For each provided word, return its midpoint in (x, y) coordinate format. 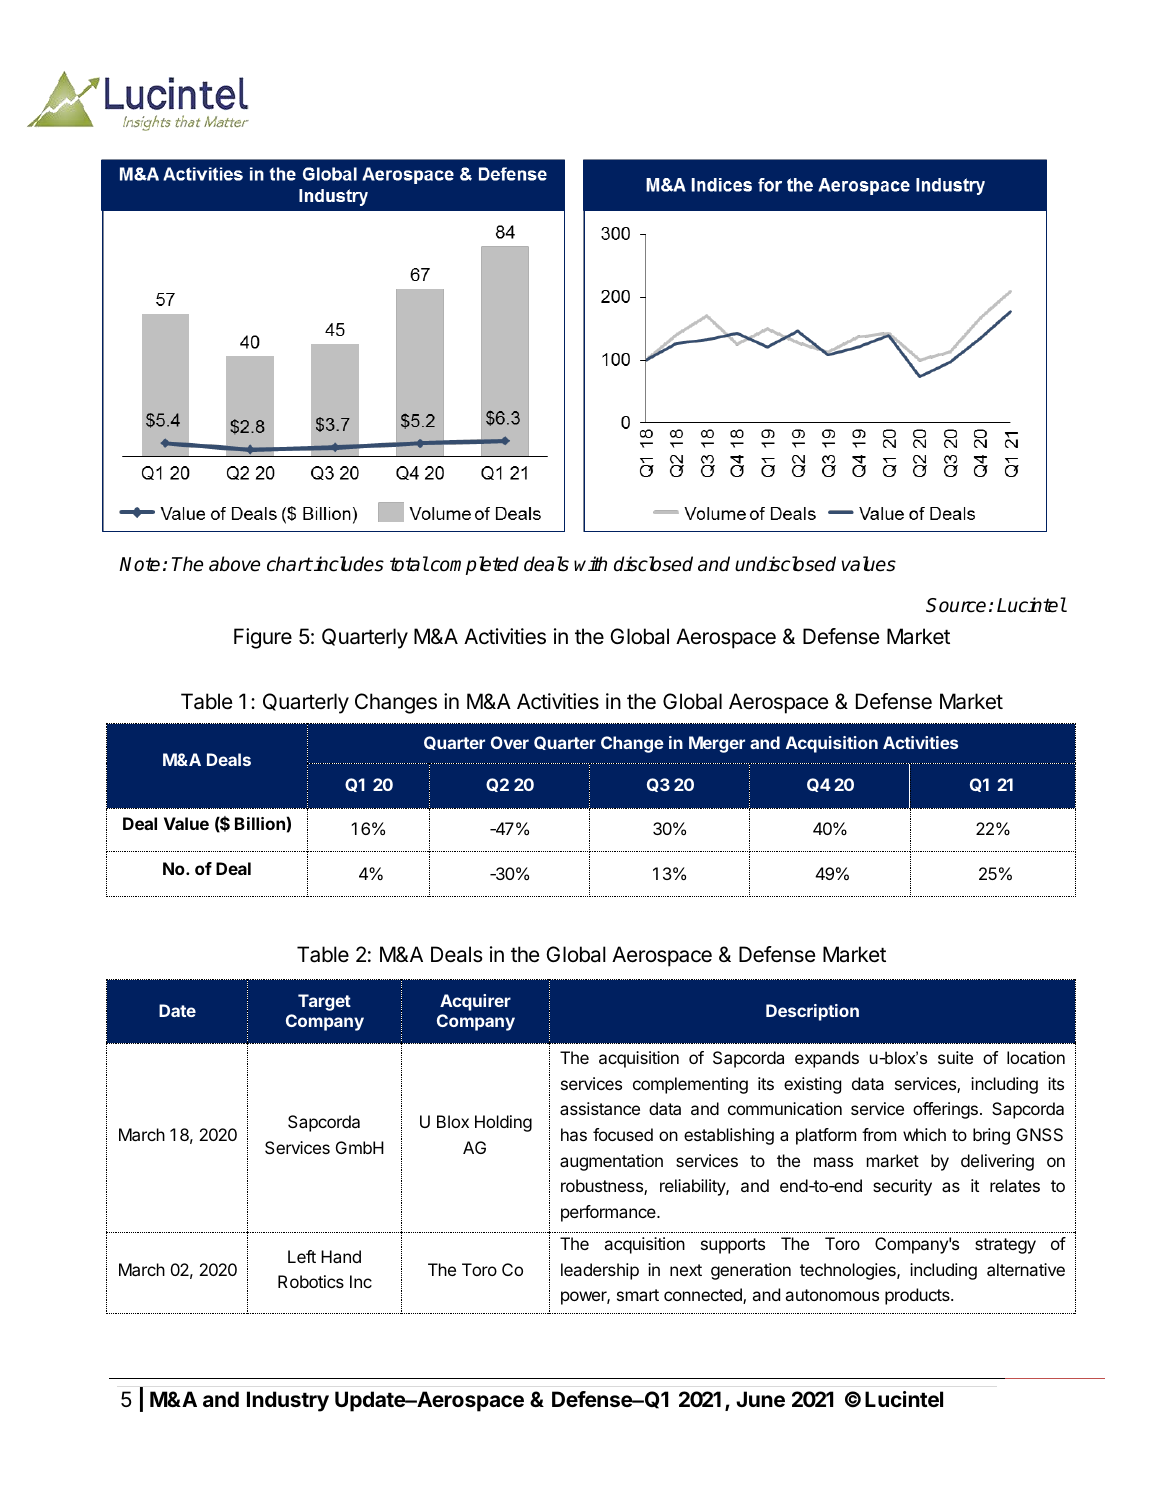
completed (473, 565)
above (234, 564)
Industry (288, 1401)
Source (956, 605)
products (918, 1296)
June (760, 1399)
